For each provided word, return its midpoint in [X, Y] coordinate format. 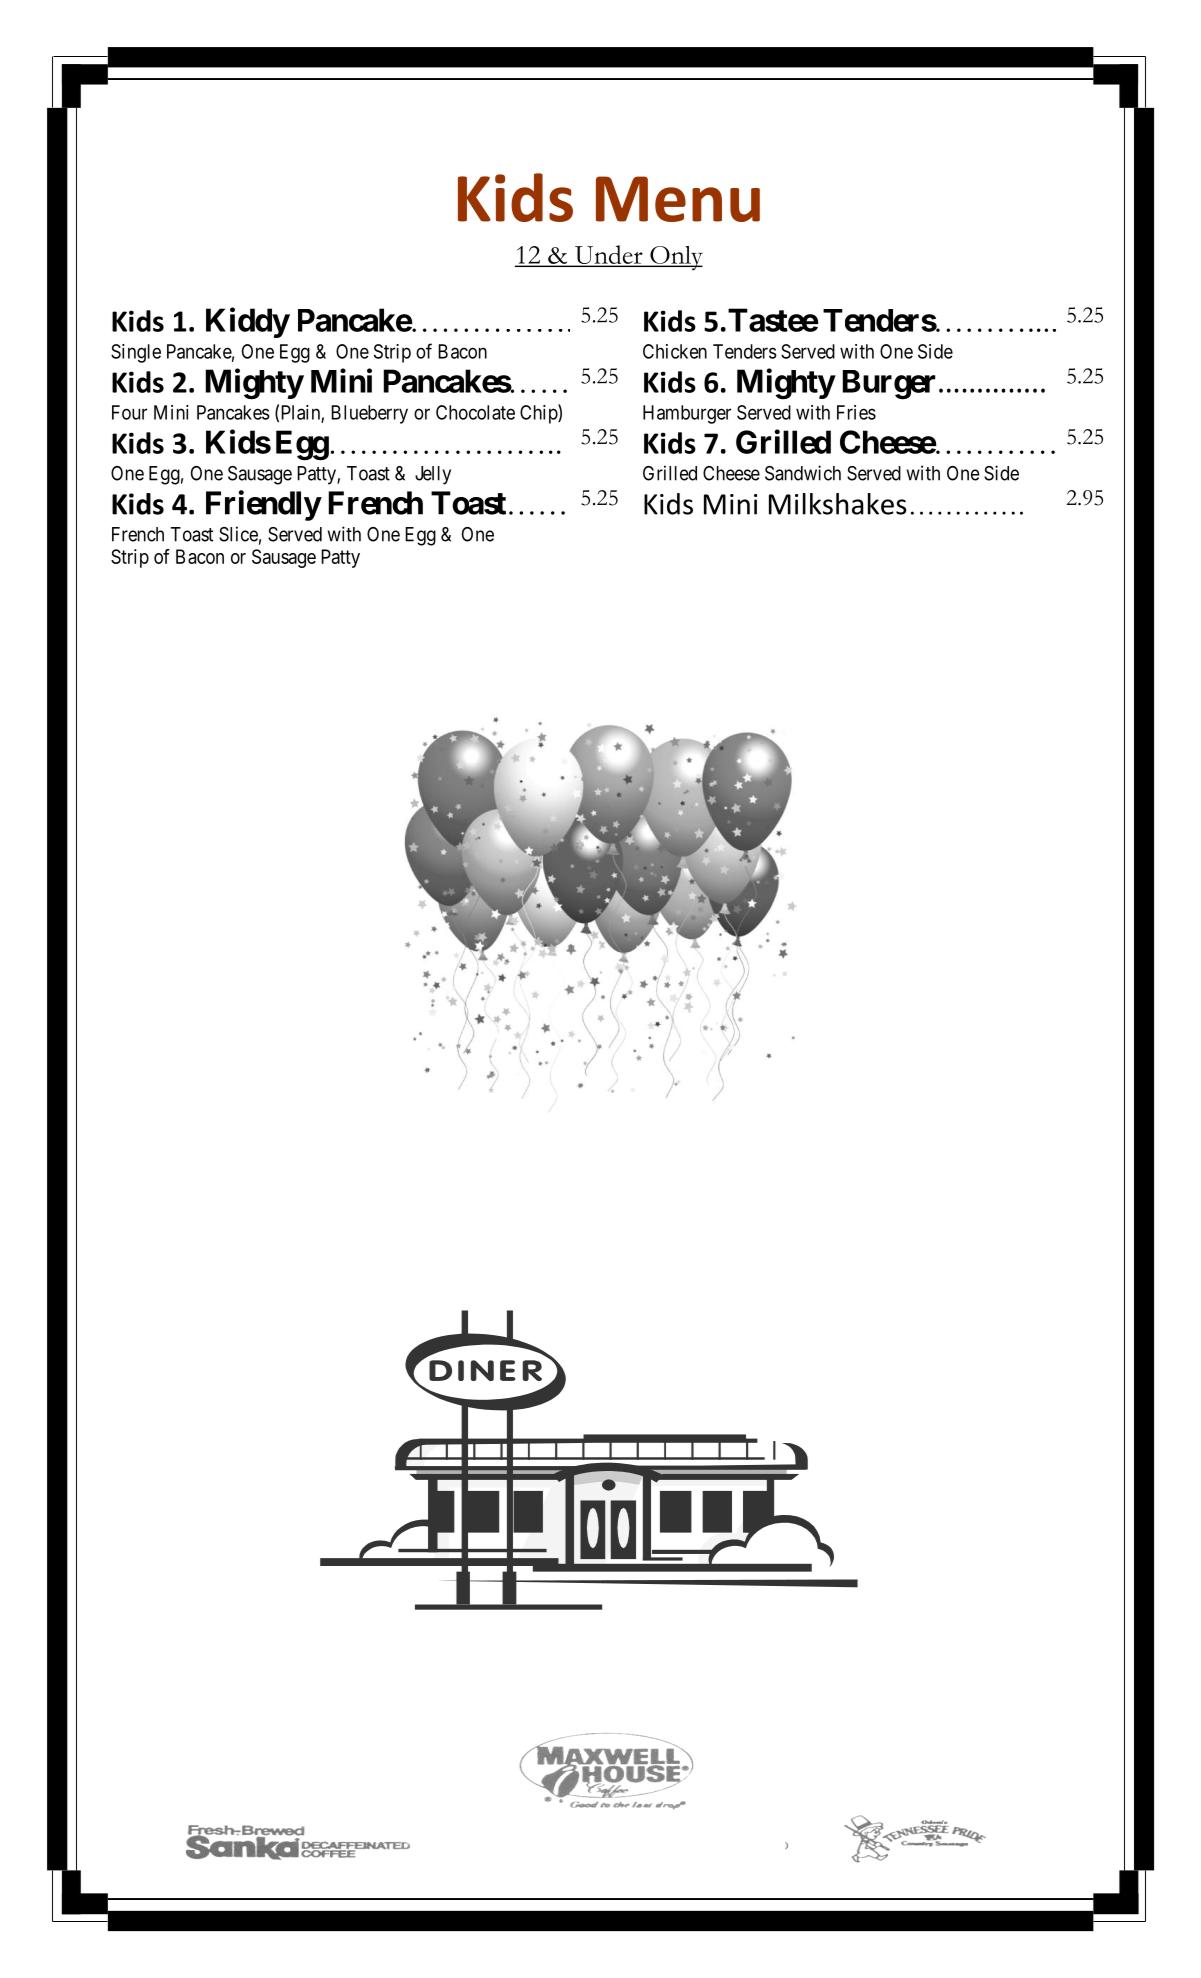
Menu [678, 199]
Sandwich [803, 473]
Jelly [433, 475]
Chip [539, 414]
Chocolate [475, 412]
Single [136, 353]
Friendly [263, 505]
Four [129, 412]
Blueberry [369, 414]
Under [608, 255]
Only [675, 258]
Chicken [675, 351]
